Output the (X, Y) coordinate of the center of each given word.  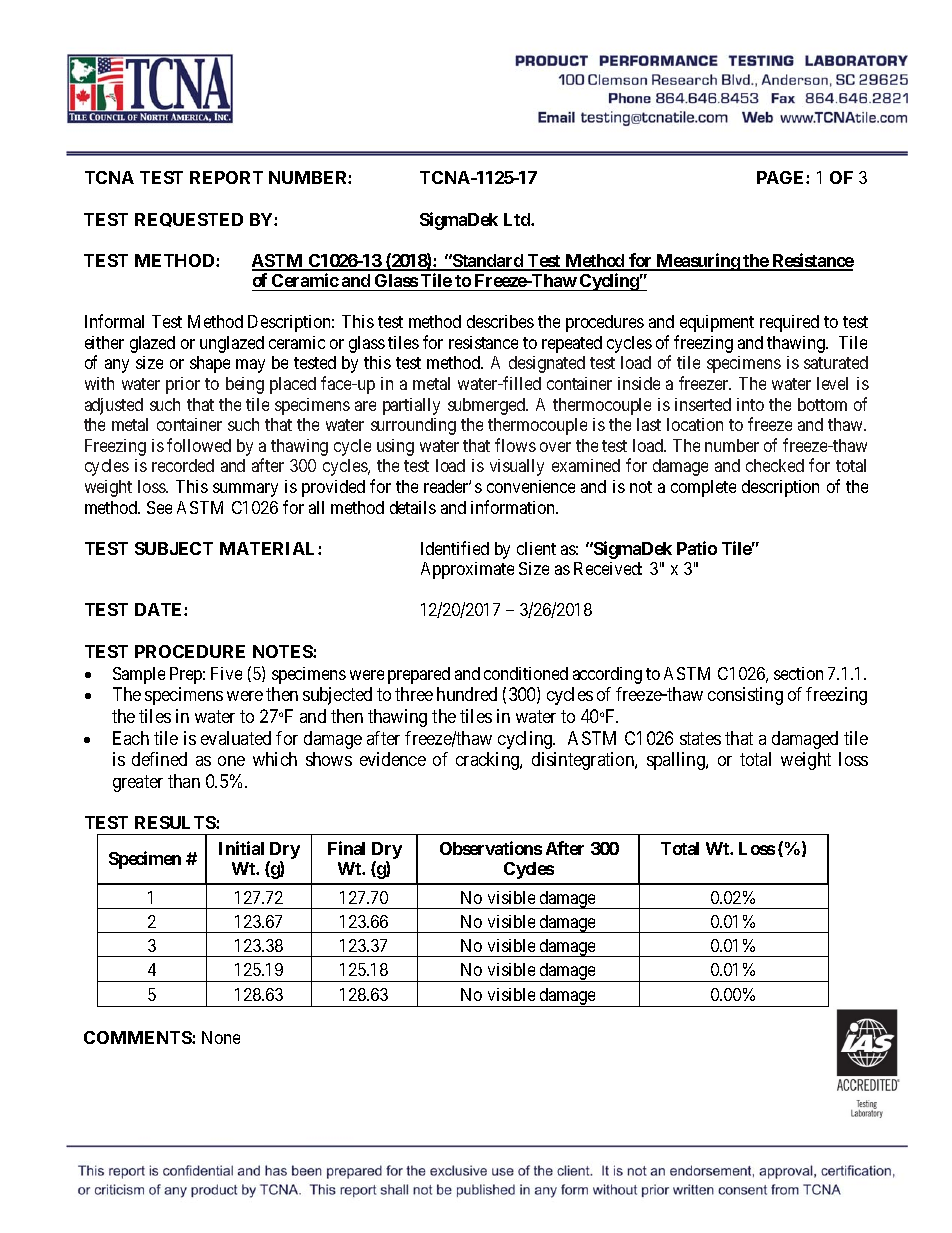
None (221, 1037)
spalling (677, 761)
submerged (488, 406)
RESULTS (176, 822)
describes (500, 321)
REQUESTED (189, 220)
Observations (491, 848)
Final (346, 848)
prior (183, 385)
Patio (697, 548)
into (750, 404)
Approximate (467, 570)
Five (226, 673)
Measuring (697, 262)
